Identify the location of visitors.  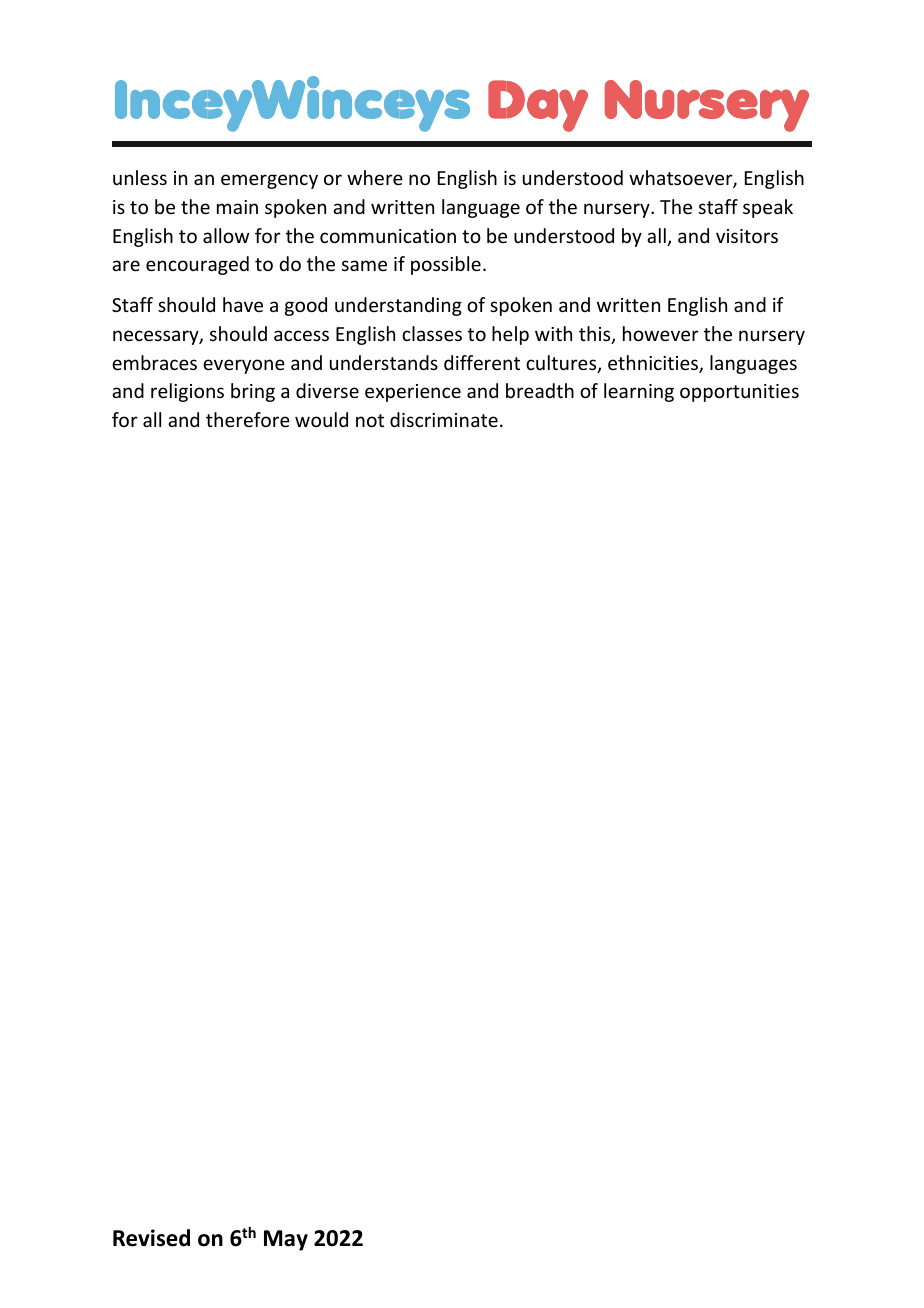
(747, 236).
